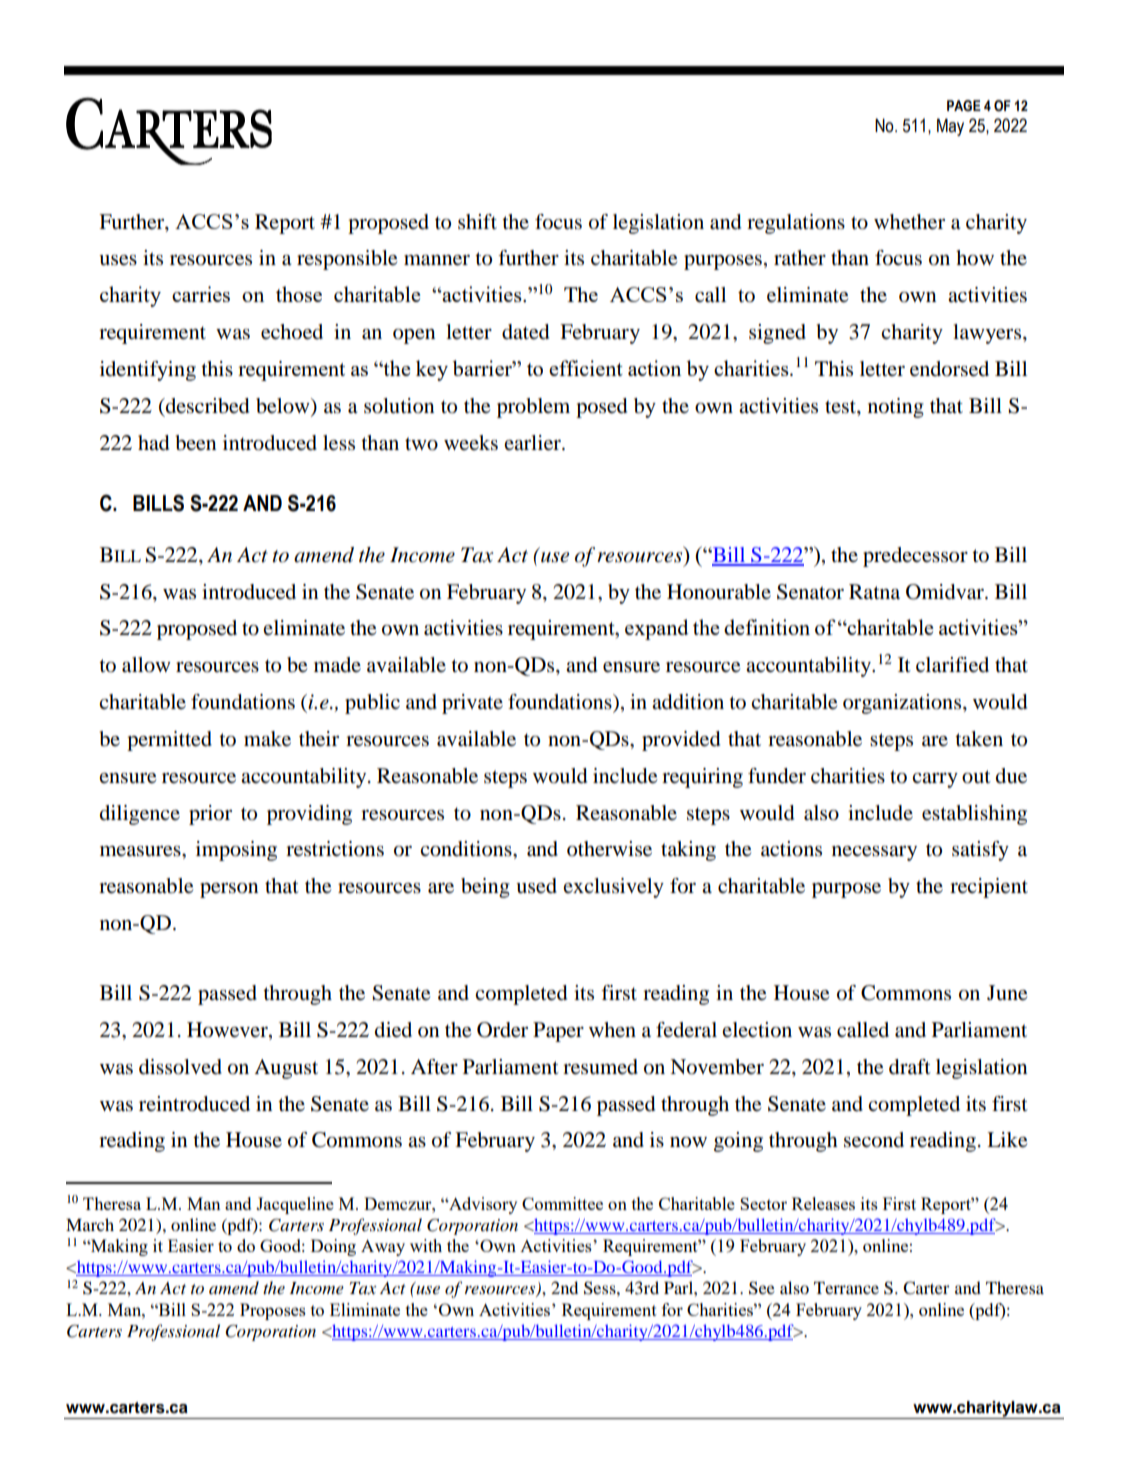  Describe the element at coordinates (477, 221) in the screenshot. I see `shift` at that location.
